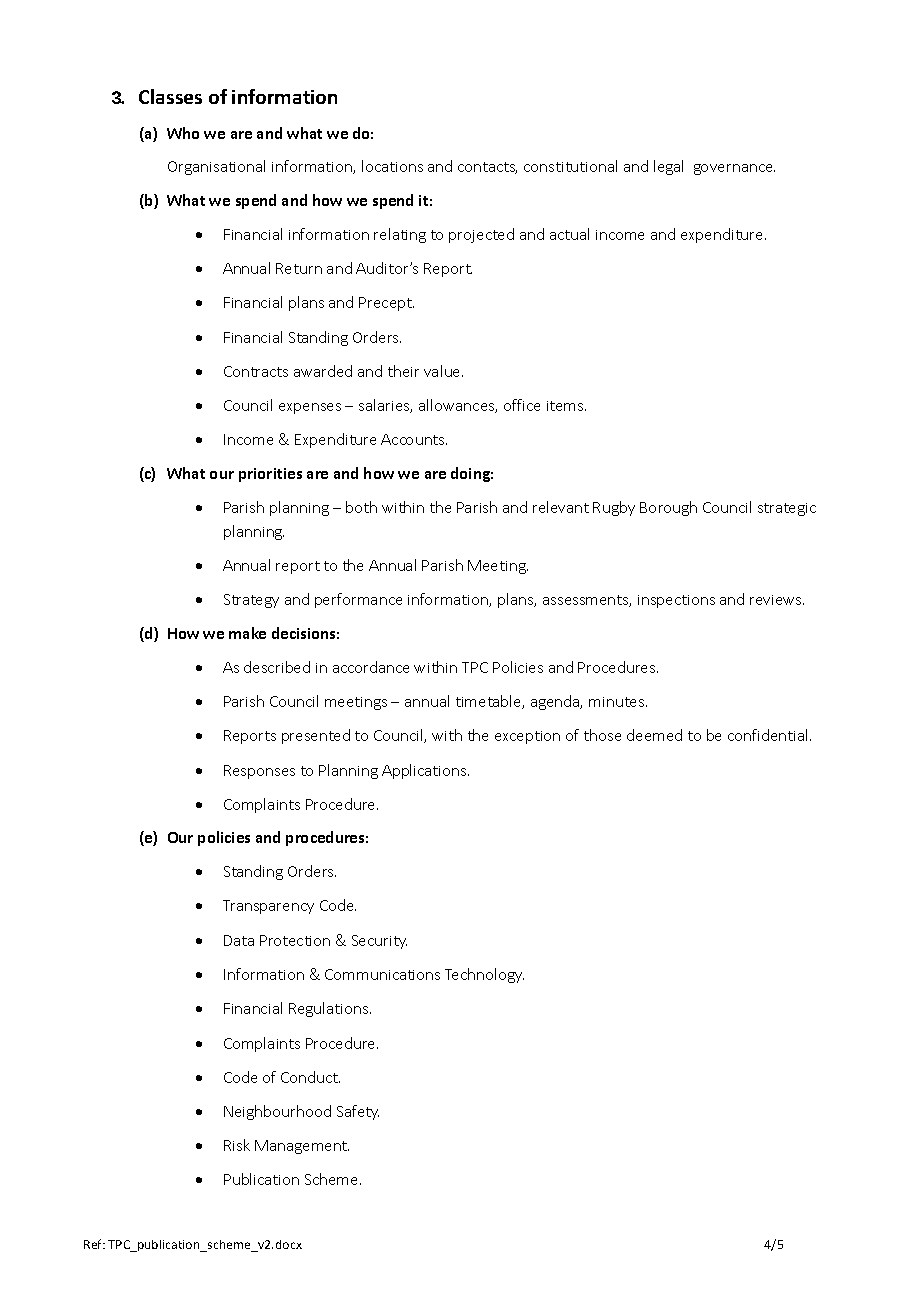 This image has width=924, height=1308. I want to click on Ref, so click(94, 1244).
